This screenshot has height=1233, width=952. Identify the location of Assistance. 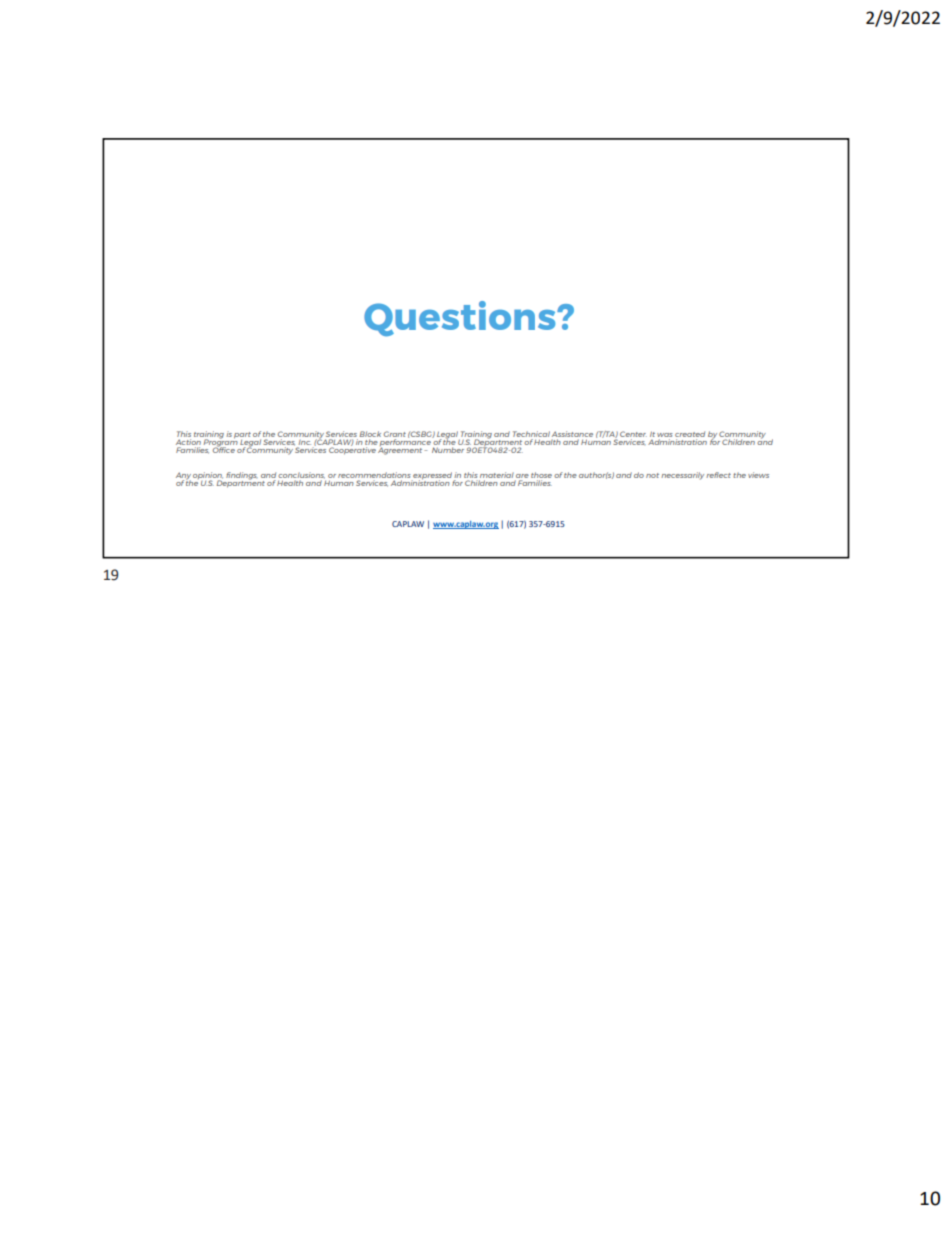
(572, 434).
